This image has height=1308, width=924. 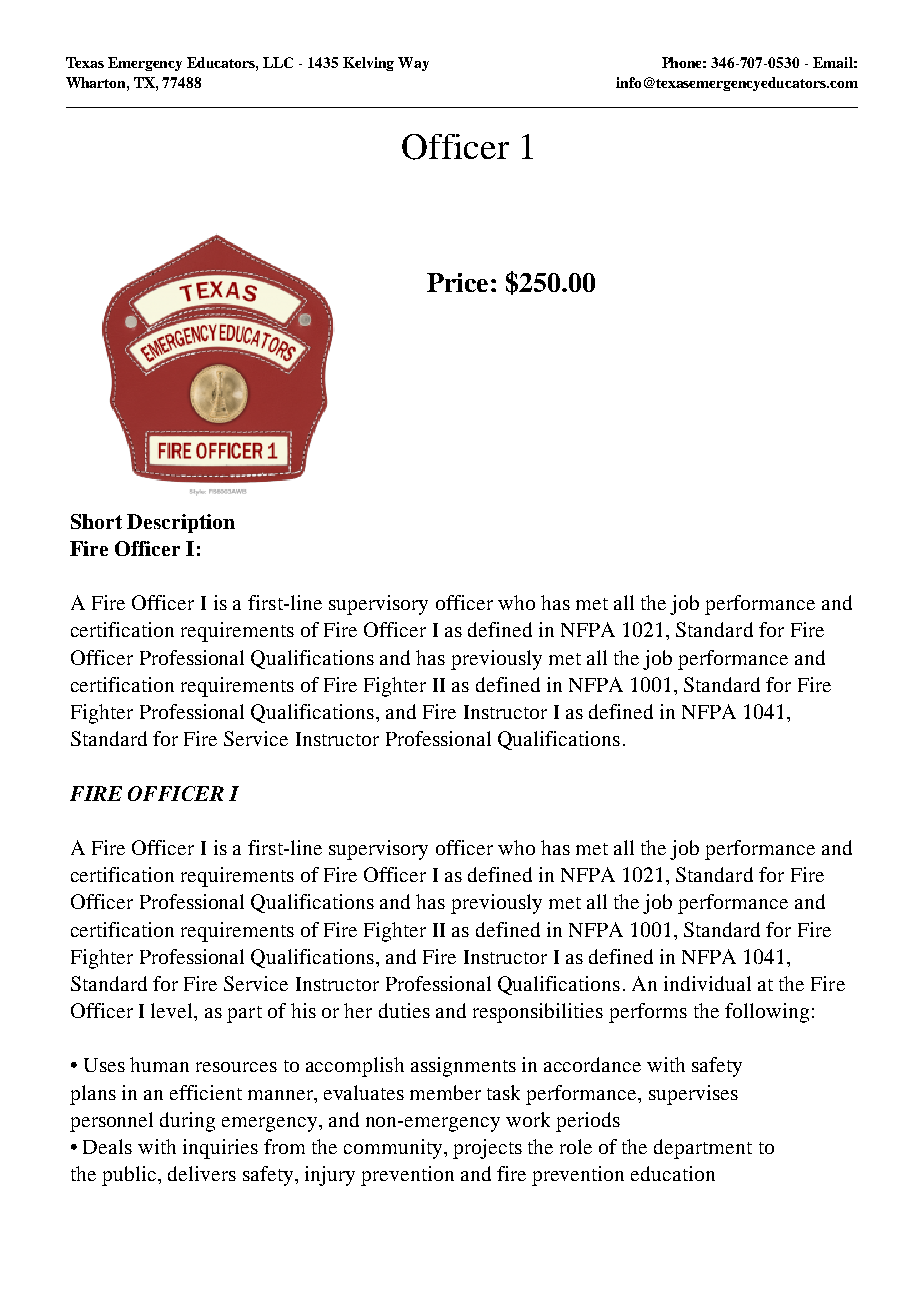 I want to click on Way, so click(x=413, y=64).
